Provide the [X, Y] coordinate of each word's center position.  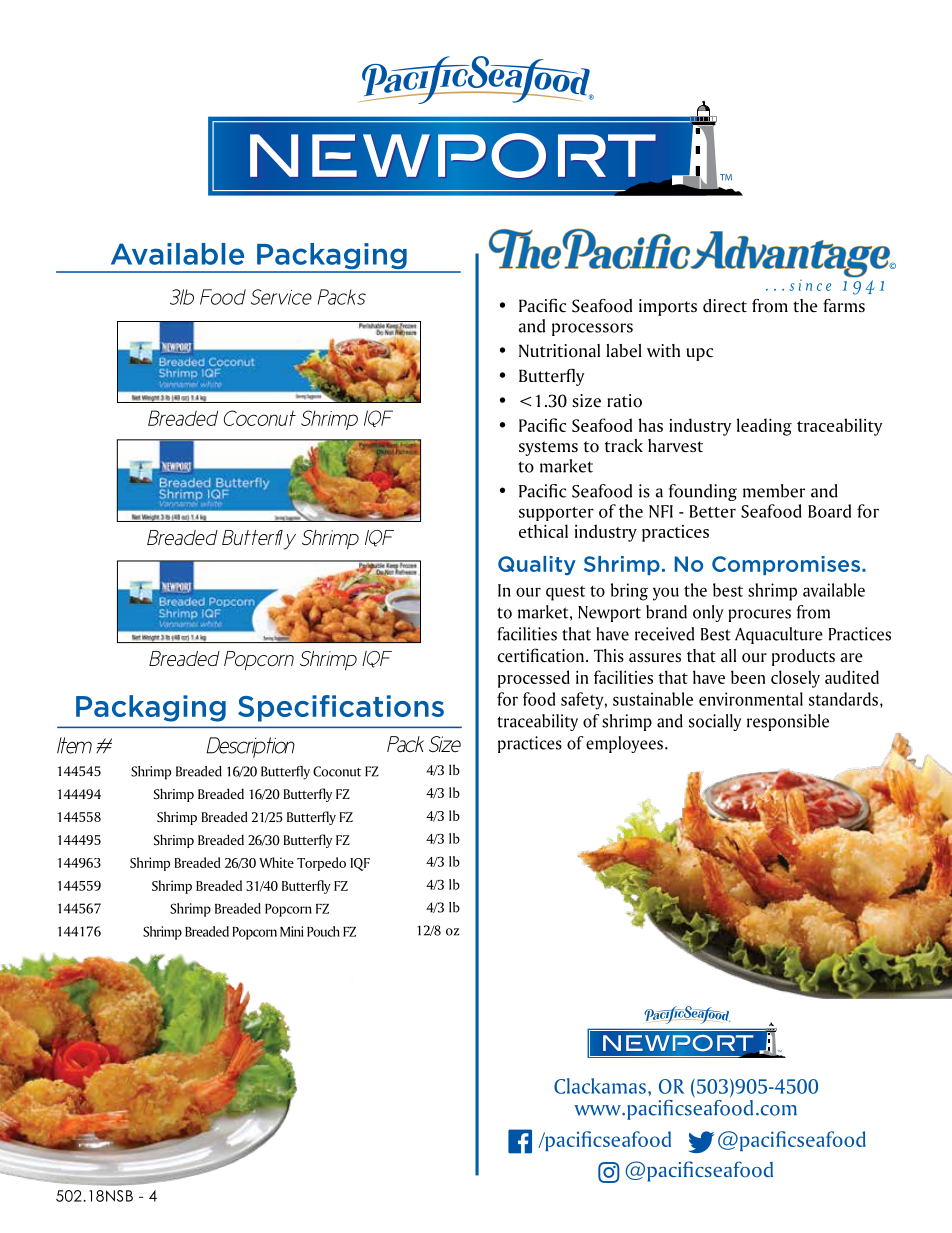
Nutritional [559, 351]
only [708, 613]
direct [725, 306]
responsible [788, 722]
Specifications [341, 708]
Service [281, 297]
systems [548, 448]
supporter [556, 514]
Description [250, 747]
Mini [292, 931]
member [774, 491]
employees [624, 744]
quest [565, 593]
